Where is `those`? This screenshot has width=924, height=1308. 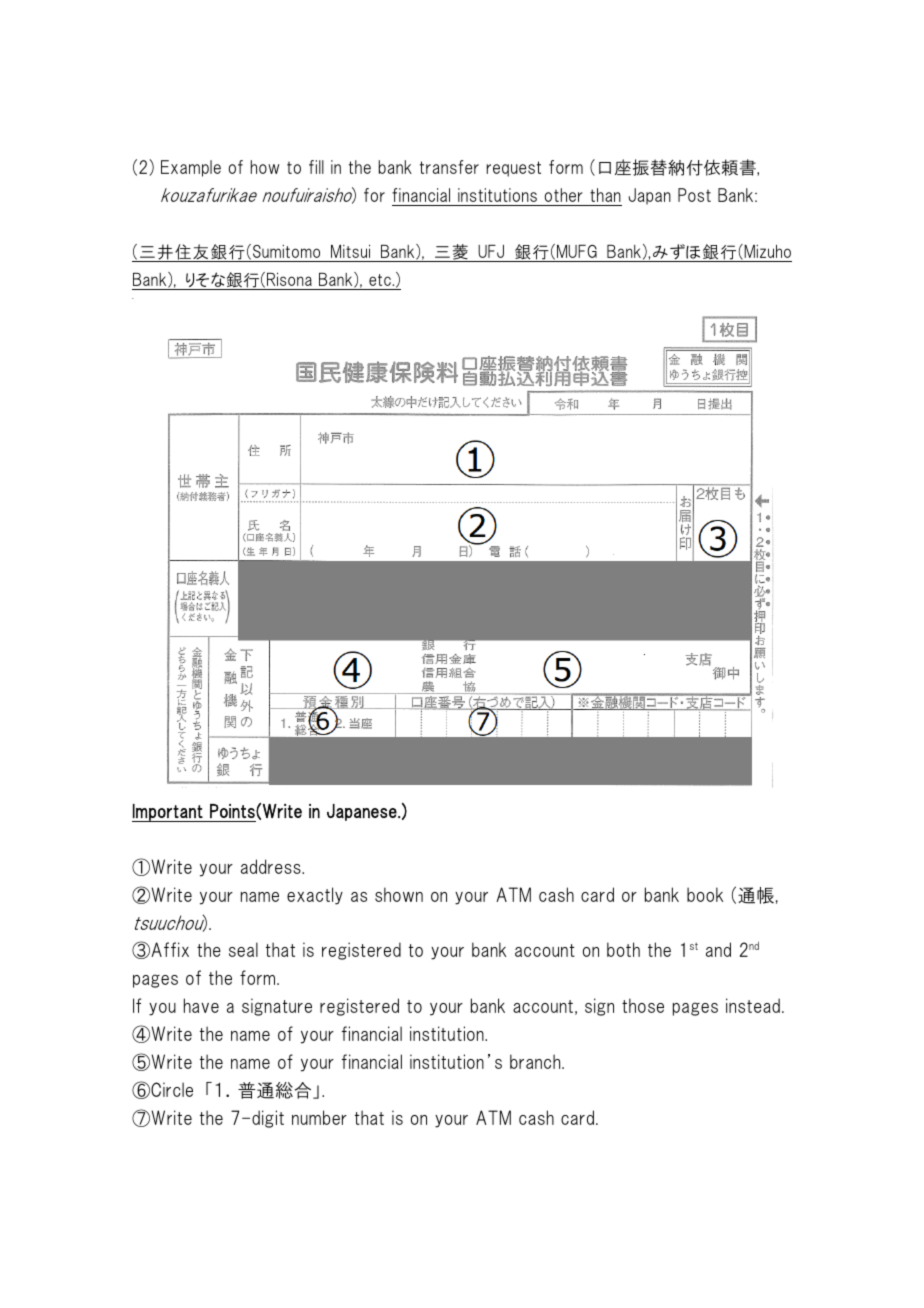
those is located at coordinates (643, 1005).
